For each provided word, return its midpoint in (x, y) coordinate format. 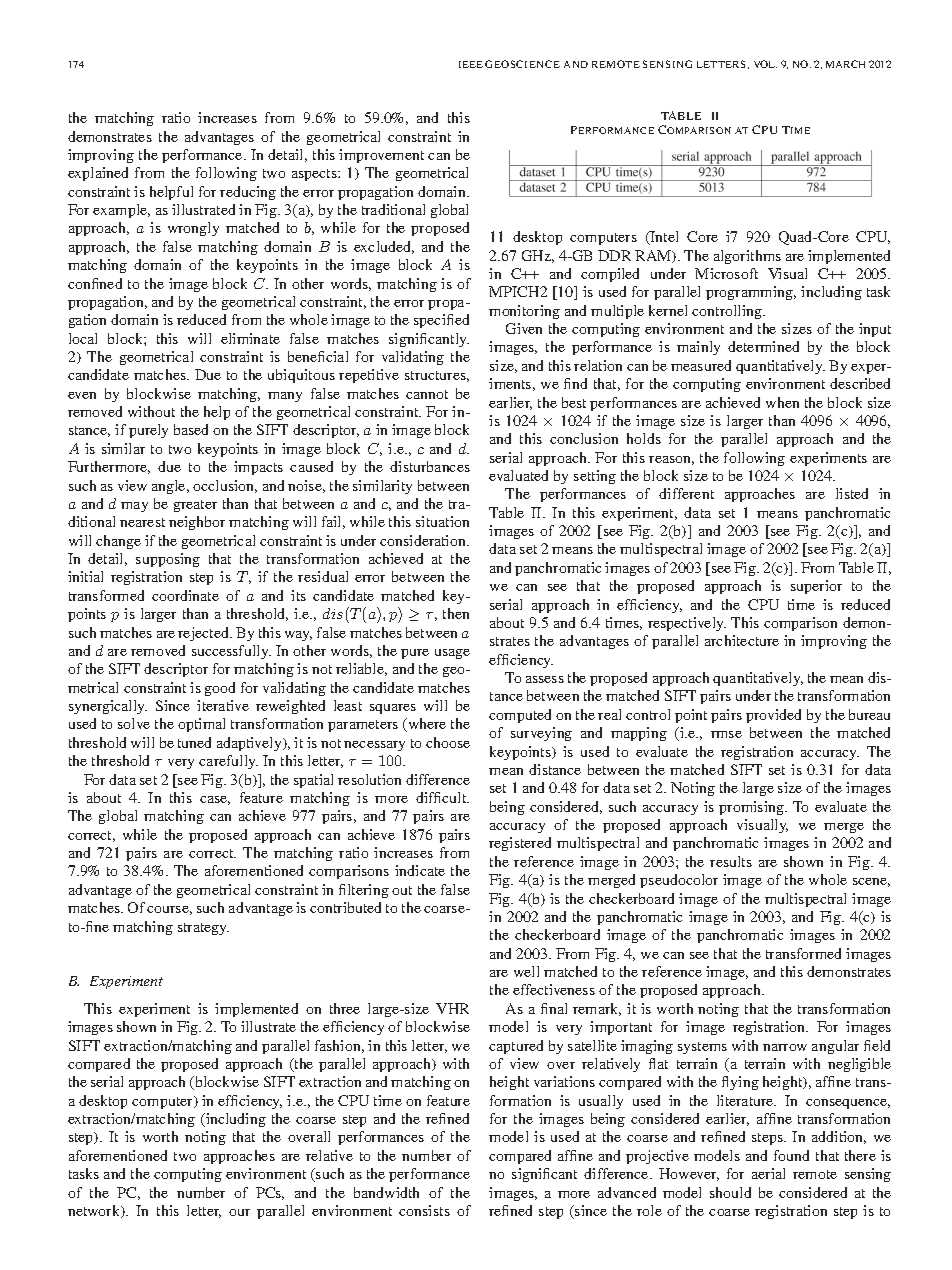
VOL (765, 64)
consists (424, 1210)
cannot (427, 394)
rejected (205, 634)
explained (98, 174)
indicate (420, 870)
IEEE (471, 64)
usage (452, 654)
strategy (203, 929)
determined (763, 346)
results (731, 861)
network (95, 1211)
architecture (742, 640)
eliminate (250, 338)
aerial (768, 1173)
